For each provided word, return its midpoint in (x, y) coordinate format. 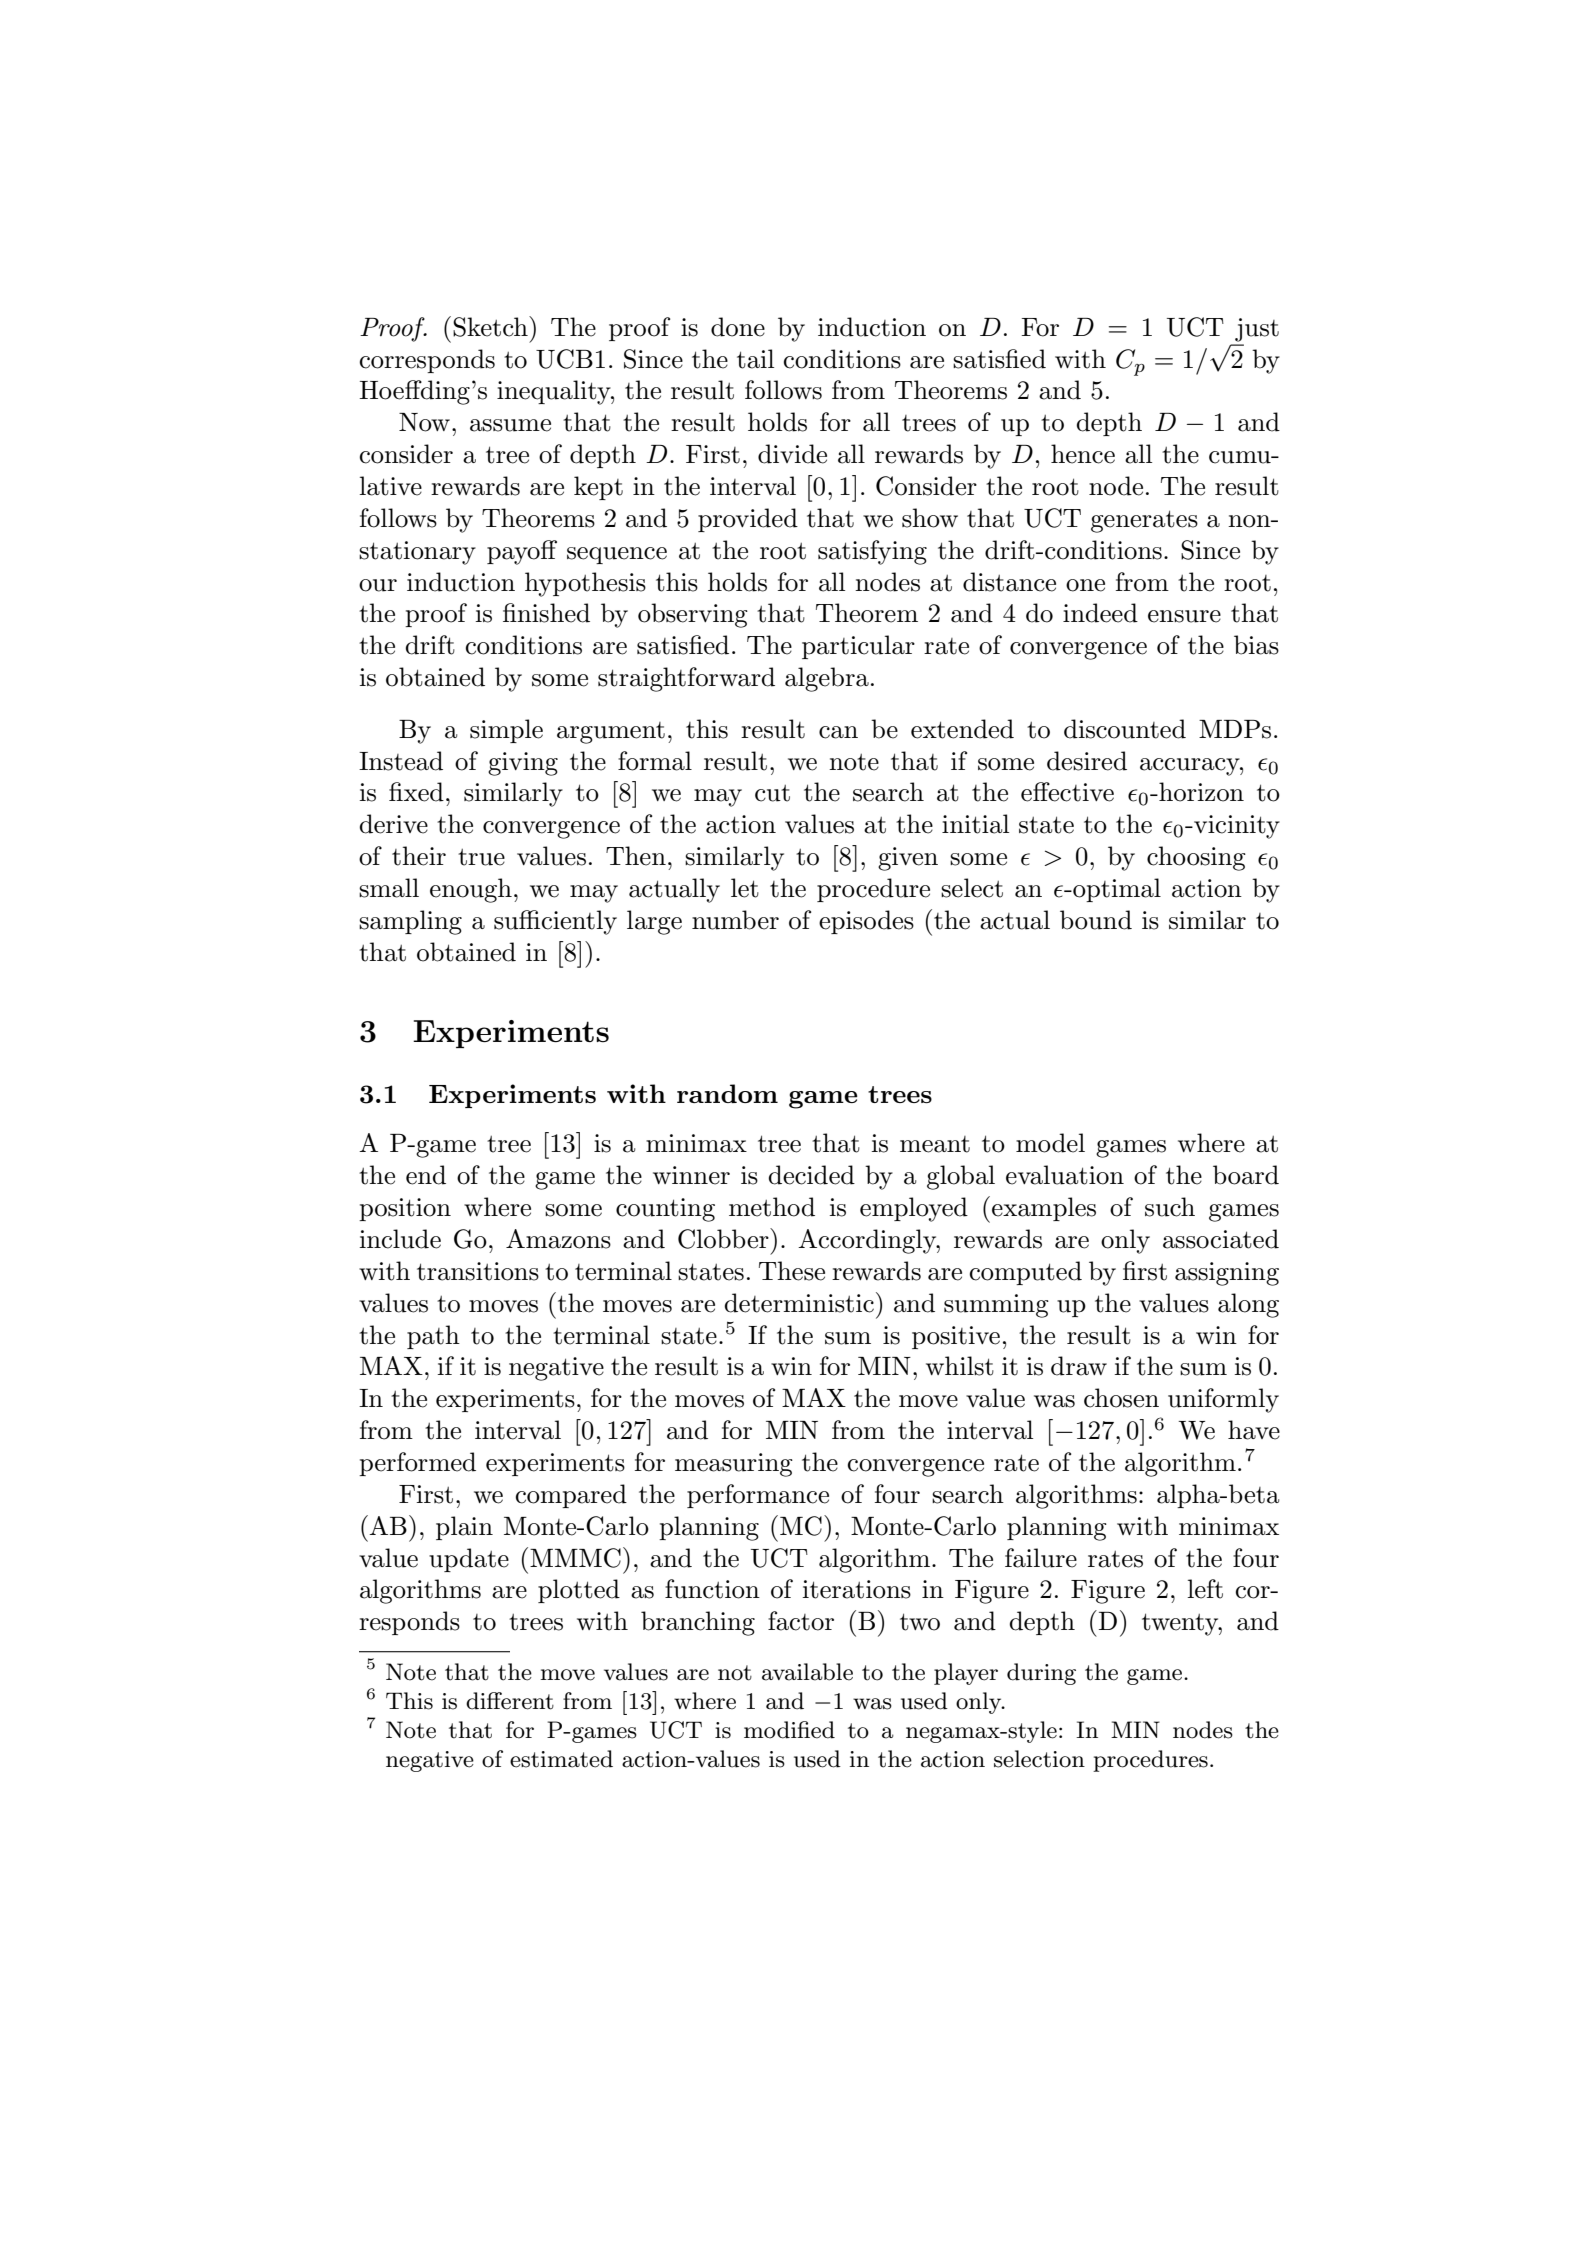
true (481, 857)
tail (755, 359)
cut (772, 793)
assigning (1227, 1274)
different (510, 1701)
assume (510, 425)
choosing (1196, 858)
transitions (478, 1271)
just (1257, 330)
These (792, 1271)
